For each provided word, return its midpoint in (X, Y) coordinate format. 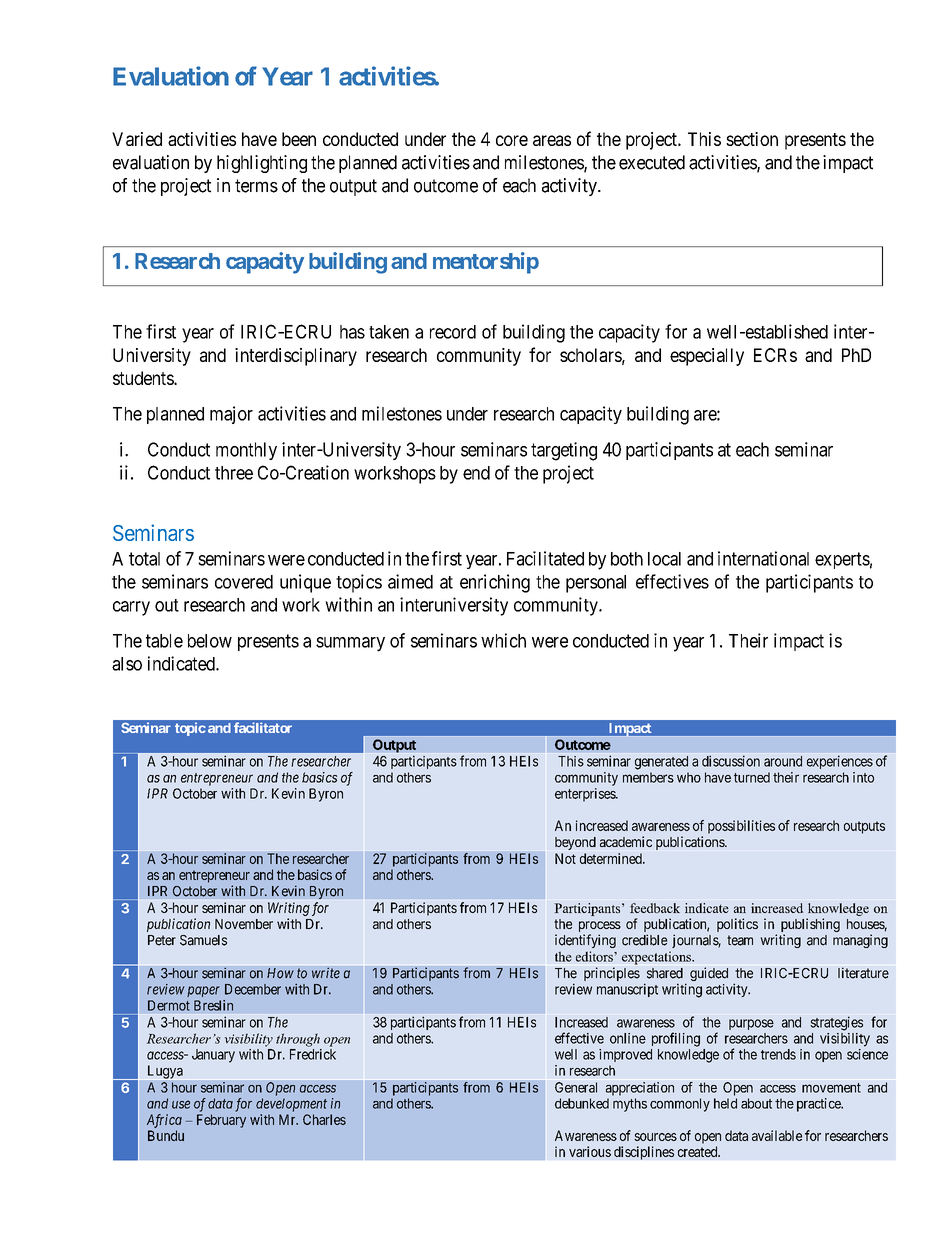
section (752, 139)
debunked (582, 1103)
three (234, 473)
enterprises (586, 795)
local (664, 559)
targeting (564, 451)
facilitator (263, 727)
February (221, 1121)
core (512, 140)
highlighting (262, 164)
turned (752, 777)
